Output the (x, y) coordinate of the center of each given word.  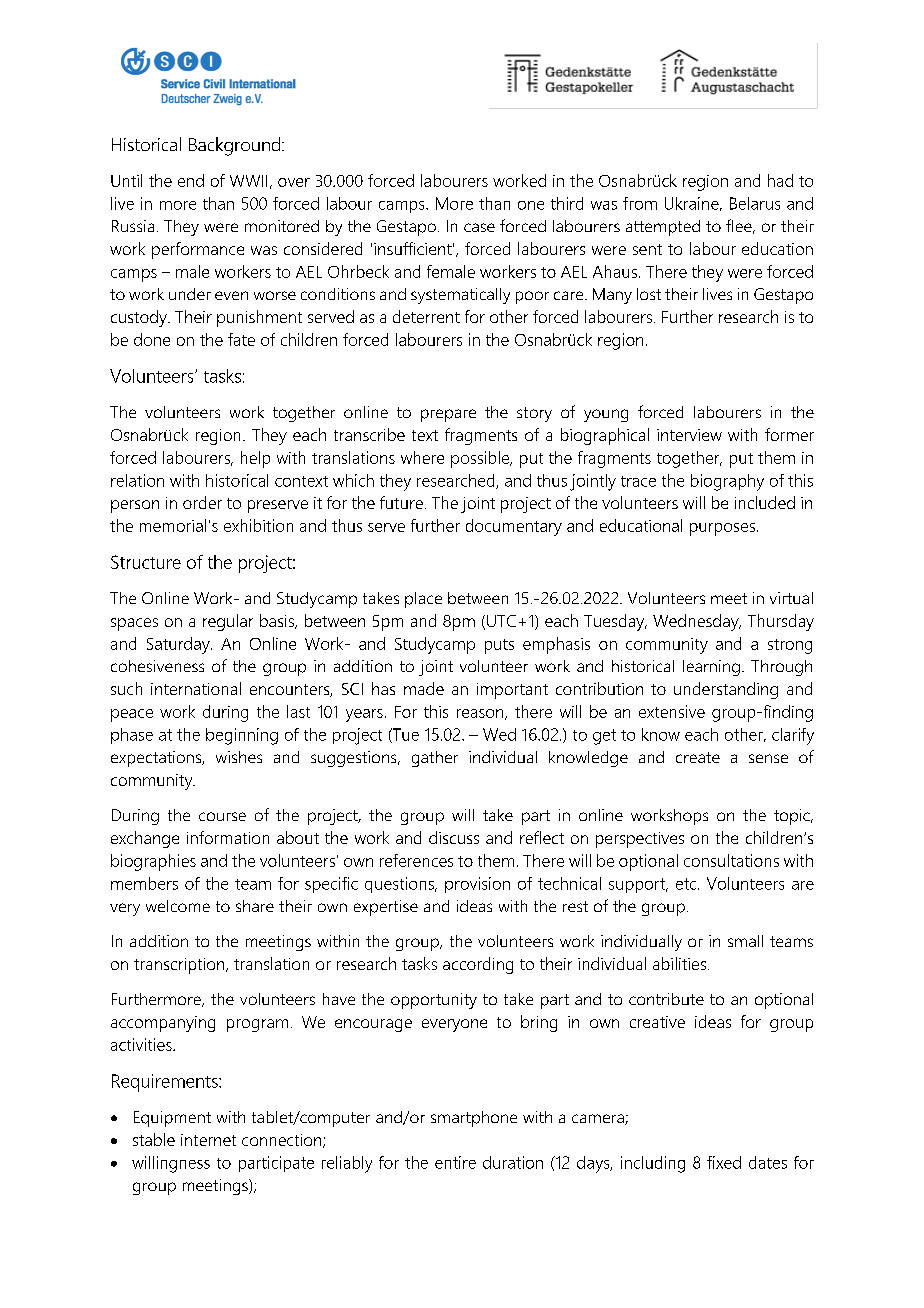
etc (687, 884)
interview (689, 435)
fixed (724, 1162)
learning (711, 668)
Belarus (755, 203)
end (191, 180)
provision (477, 885)
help (255, 459)
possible (481, 459)
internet (208, 1140)
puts (499, 646)
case (479, 227)
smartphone (474, 1119)
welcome (178, 906)
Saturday (179, 645)
